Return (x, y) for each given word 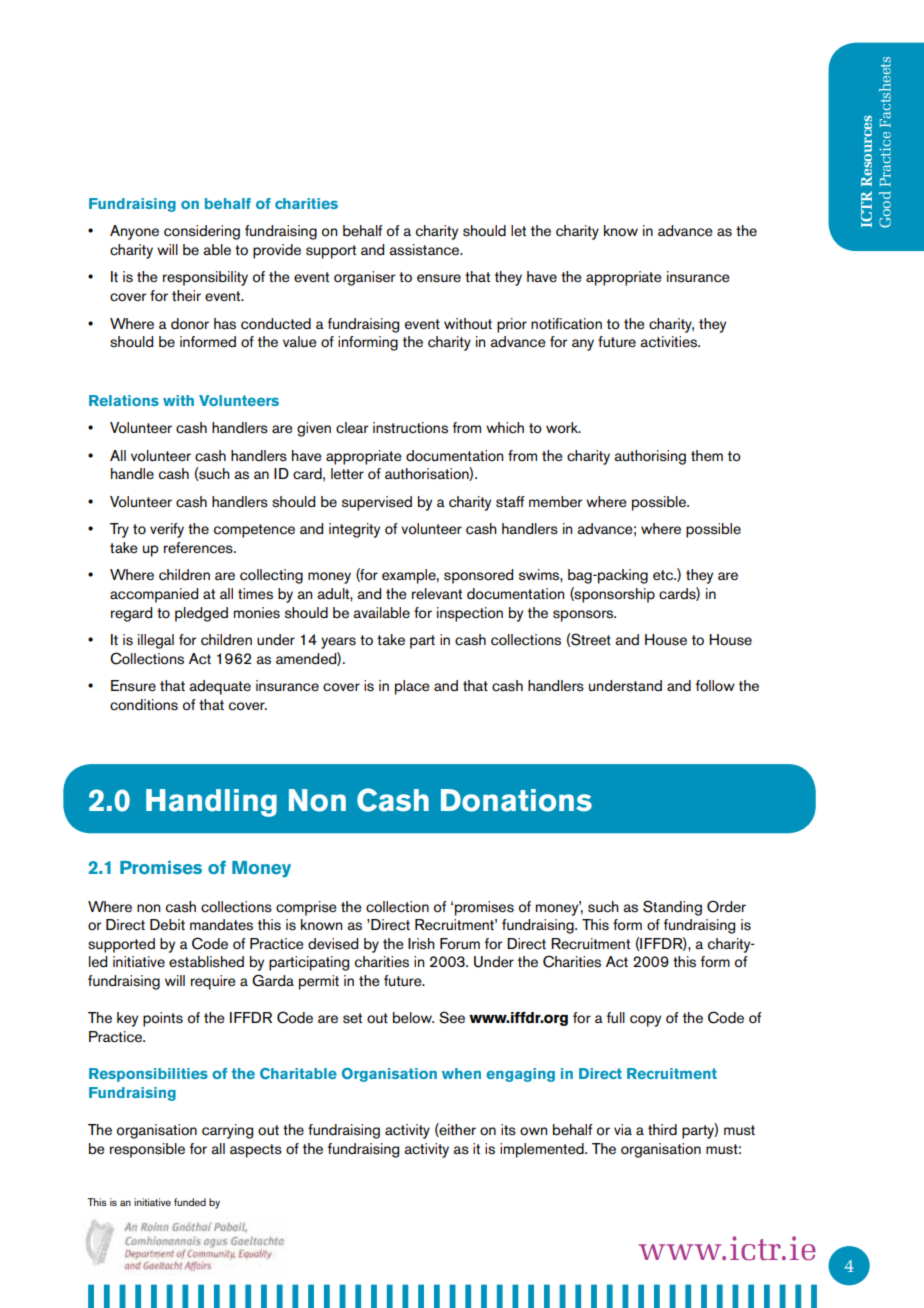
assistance (425, 250)
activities (669, 342)
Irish (421, 944)
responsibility (205, 278)
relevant (437, 594)
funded (190, 1202)
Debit (167, 925)
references (199, 548)
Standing (672, 908)
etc (664, 575)
